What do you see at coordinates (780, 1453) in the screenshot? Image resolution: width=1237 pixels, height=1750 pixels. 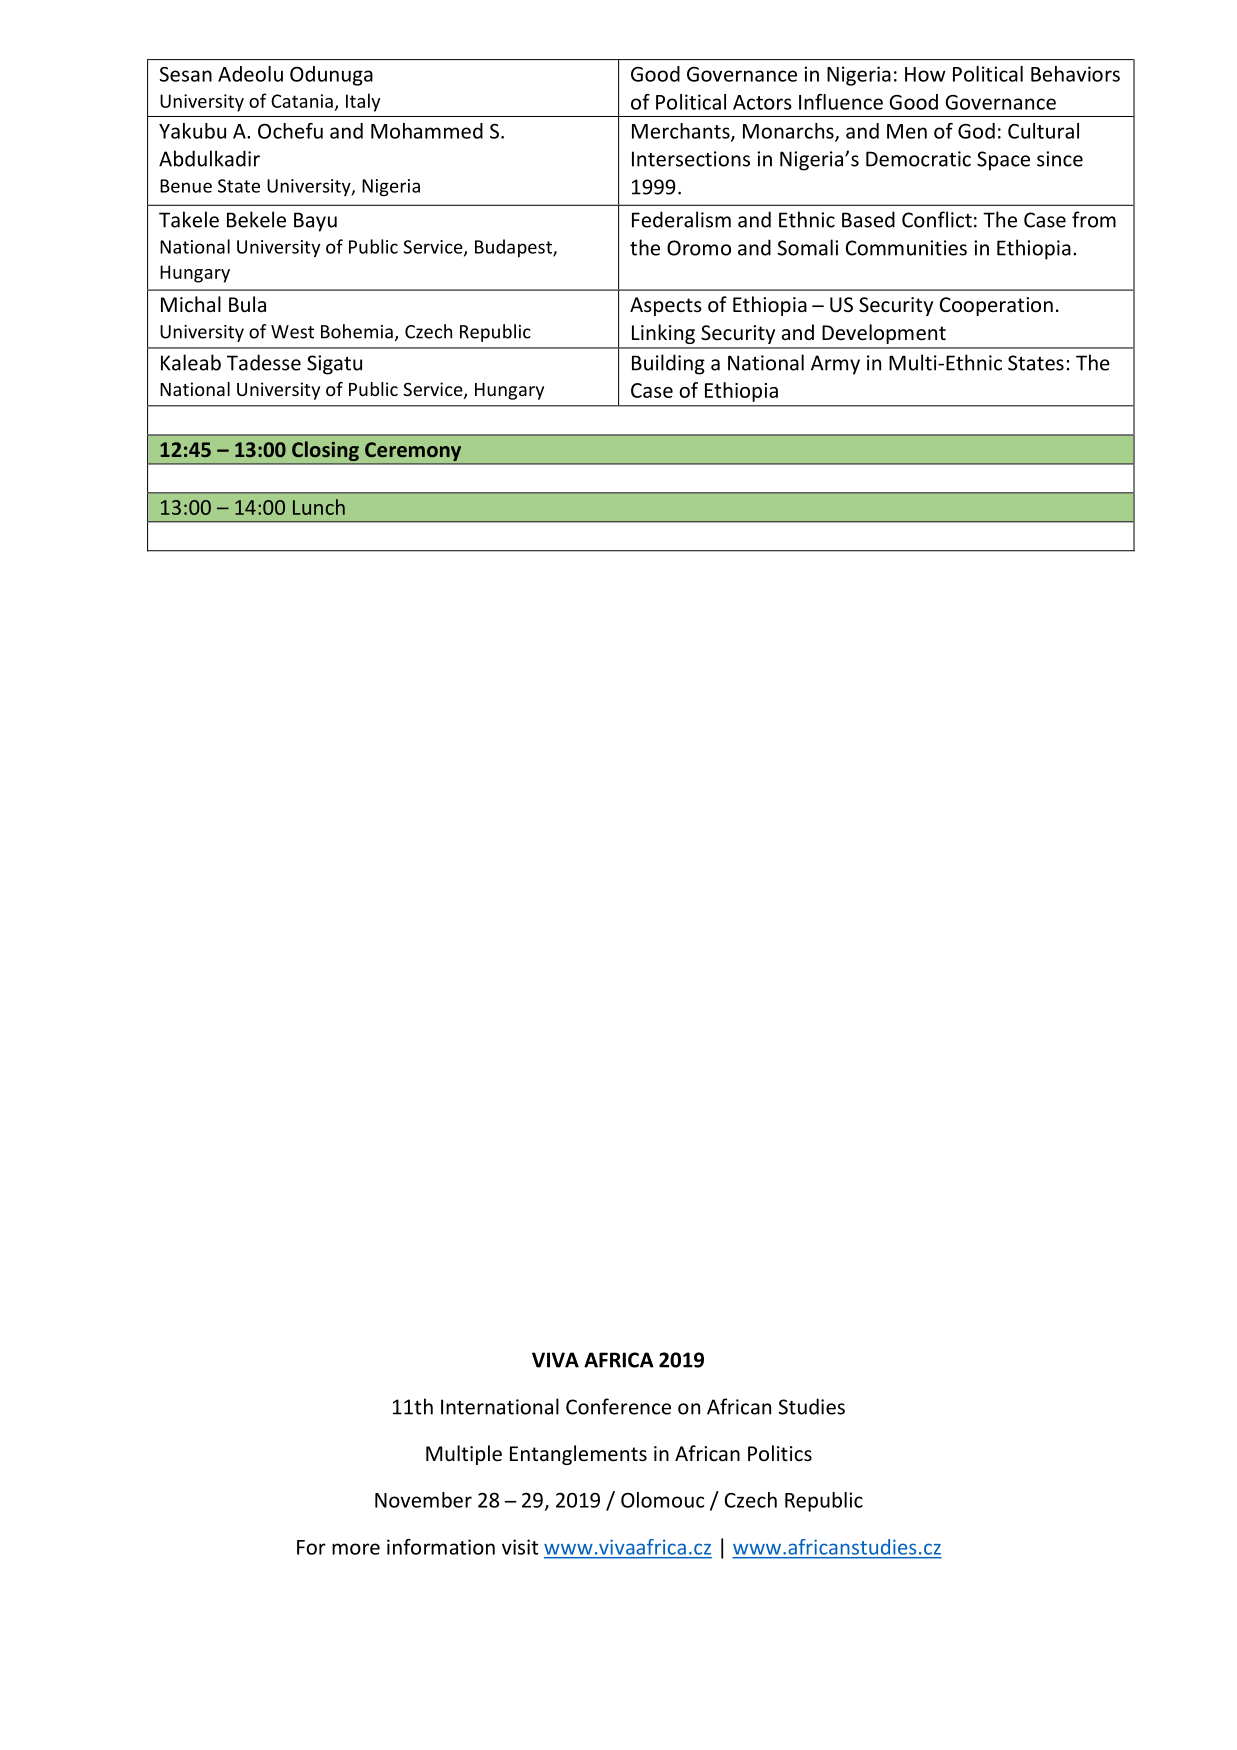 I see `Politics` at bounding box center [780, 1453].
